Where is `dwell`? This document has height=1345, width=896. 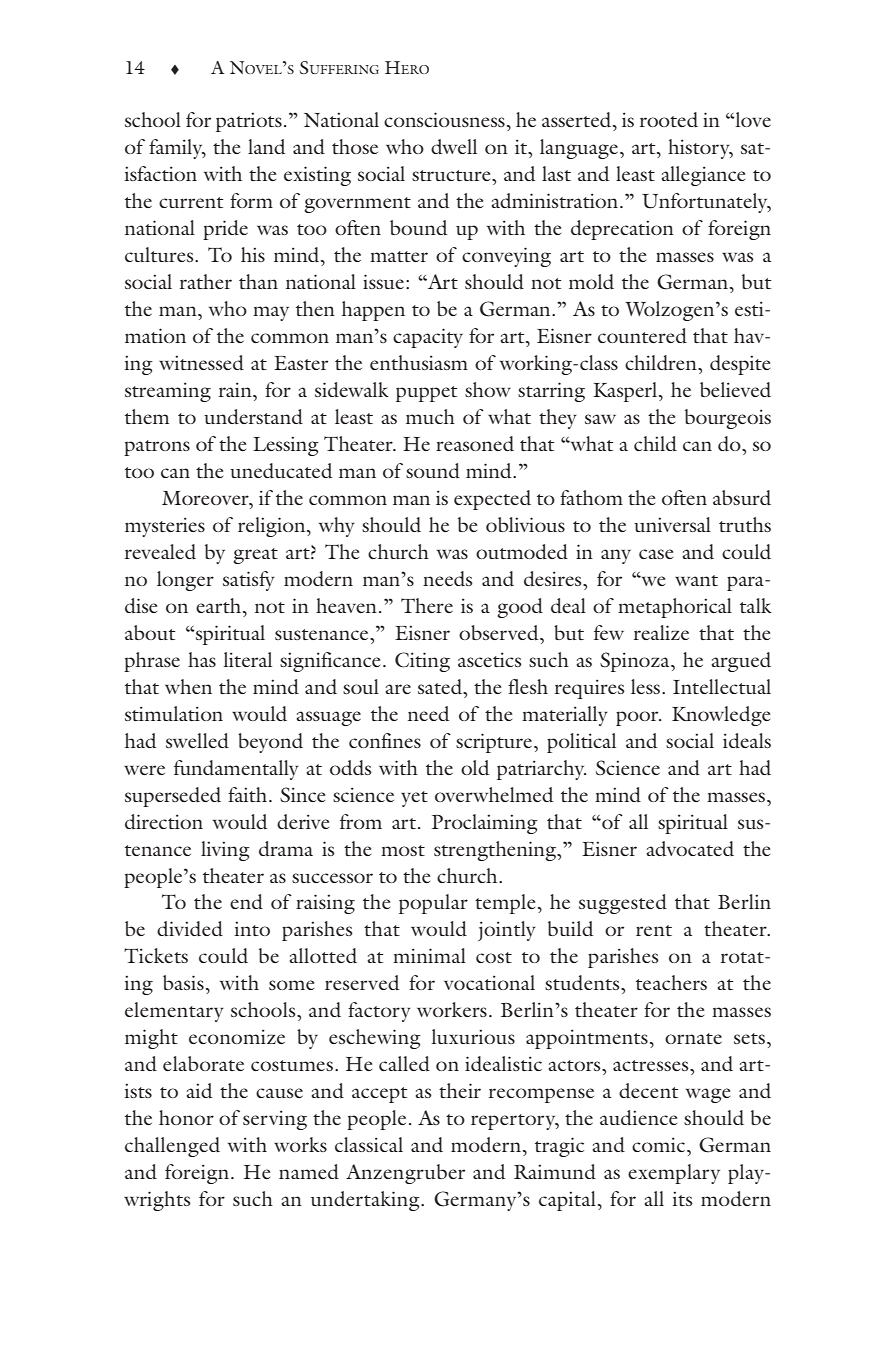 dwell is located at coordinates (454, 147).
